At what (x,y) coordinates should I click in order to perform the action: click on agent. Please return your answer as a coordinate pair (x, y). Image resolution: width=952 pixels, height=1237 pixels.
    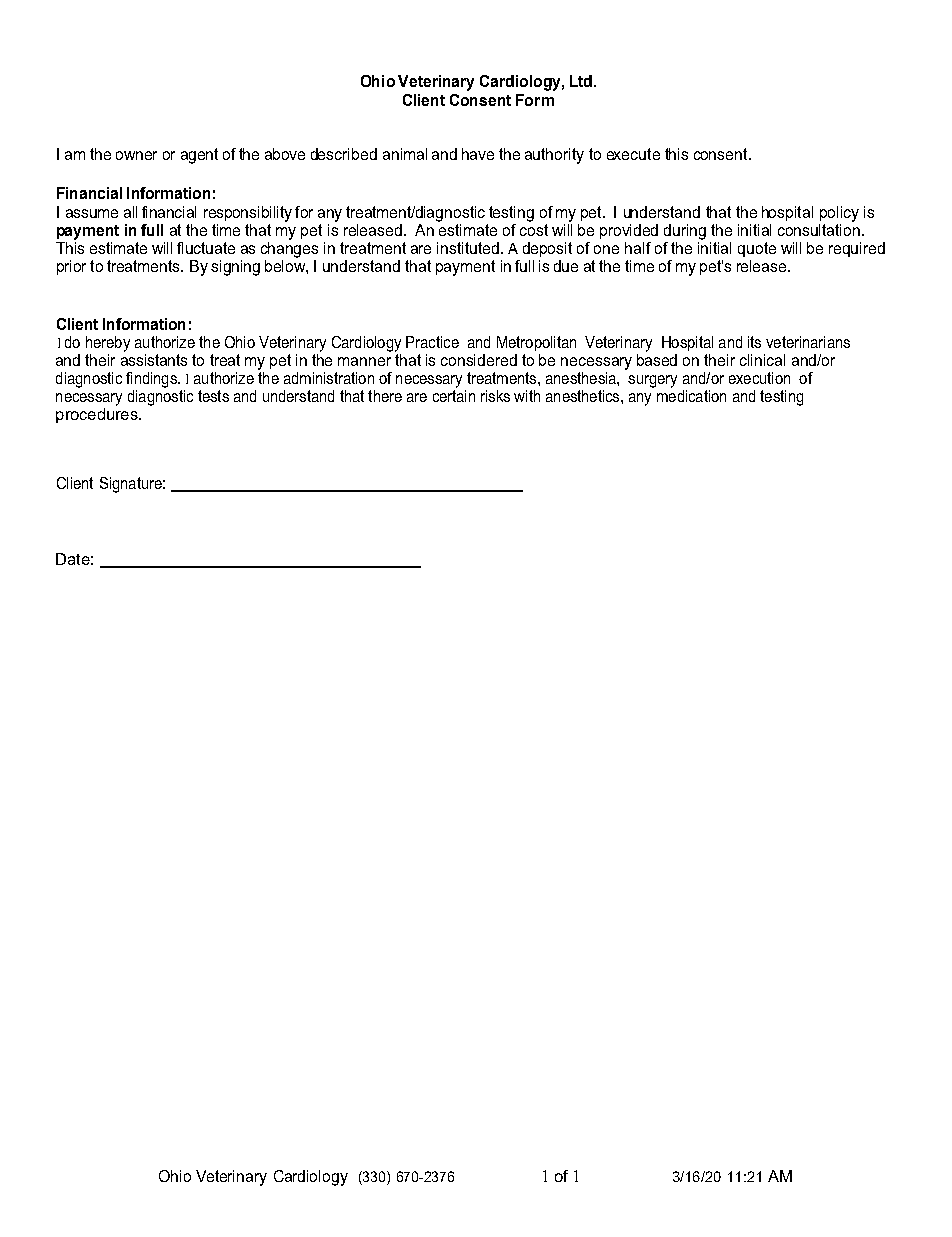
    Looking at the image, I should click on (199, 156).
